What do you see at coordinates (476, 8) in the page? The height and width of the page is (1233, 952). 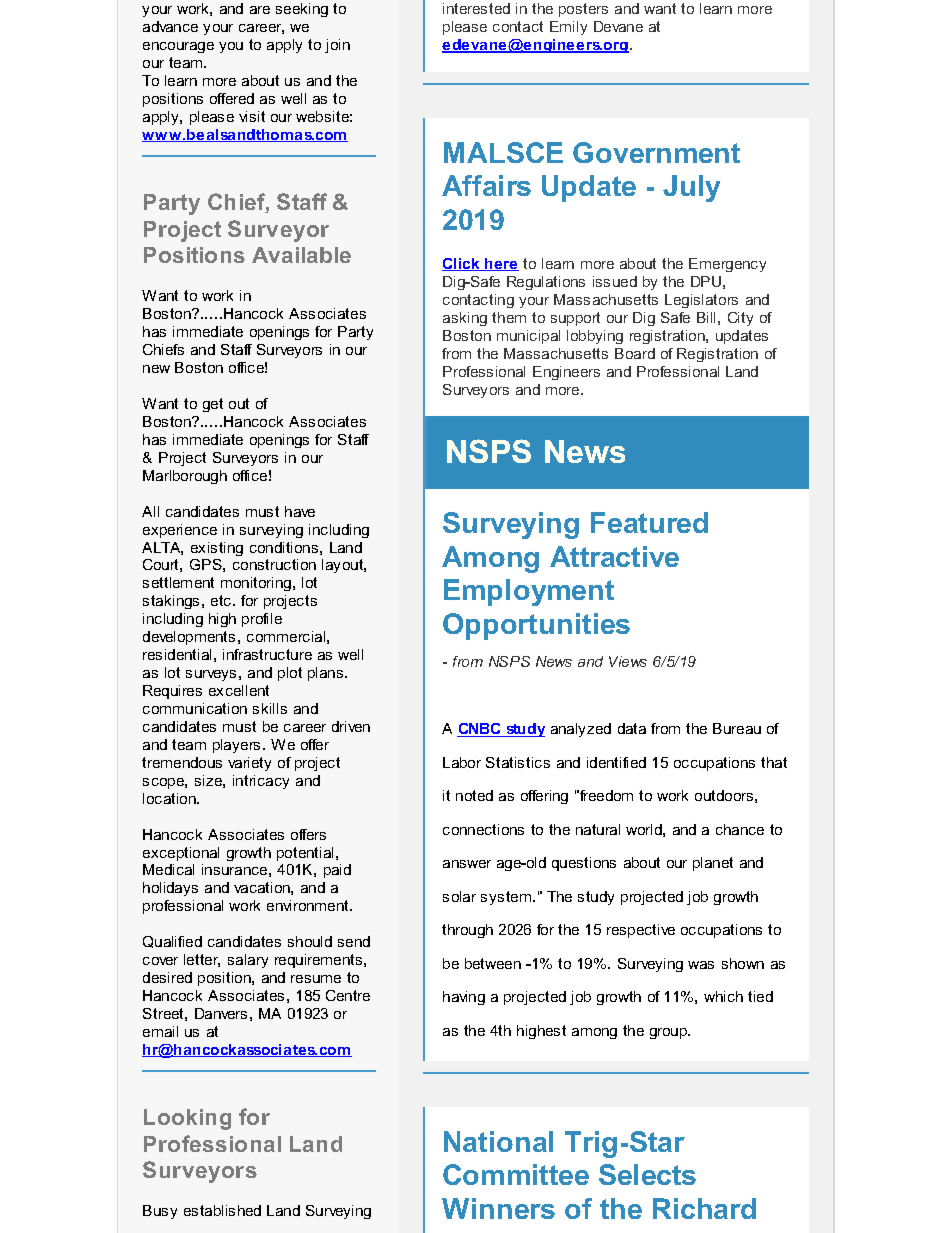 I see `interested` at bounding box center [476, 8].
